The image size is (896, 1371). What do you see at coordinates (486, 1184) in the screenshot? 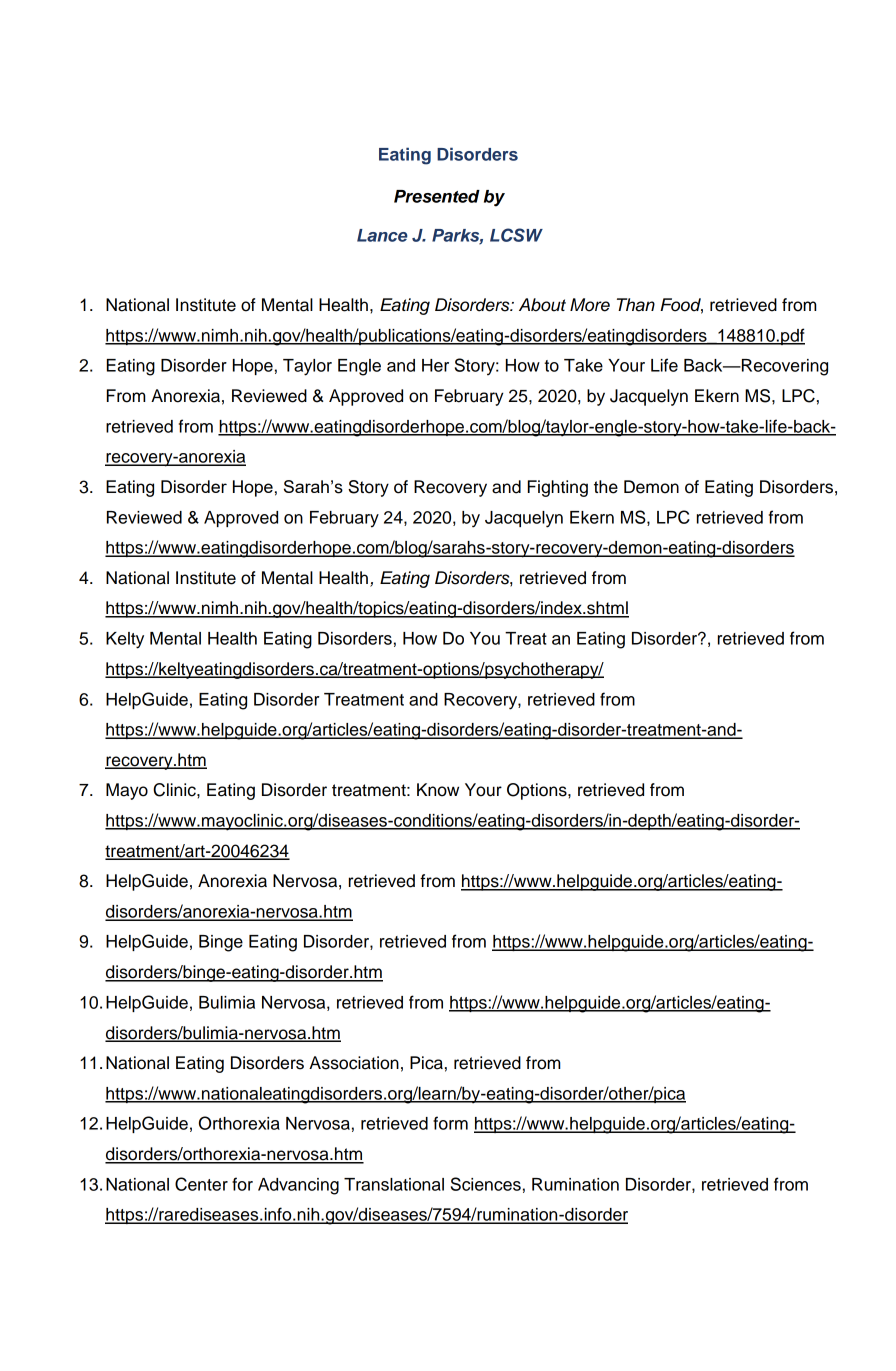
I see `Sciences` at bounding box center [486, 1184].
